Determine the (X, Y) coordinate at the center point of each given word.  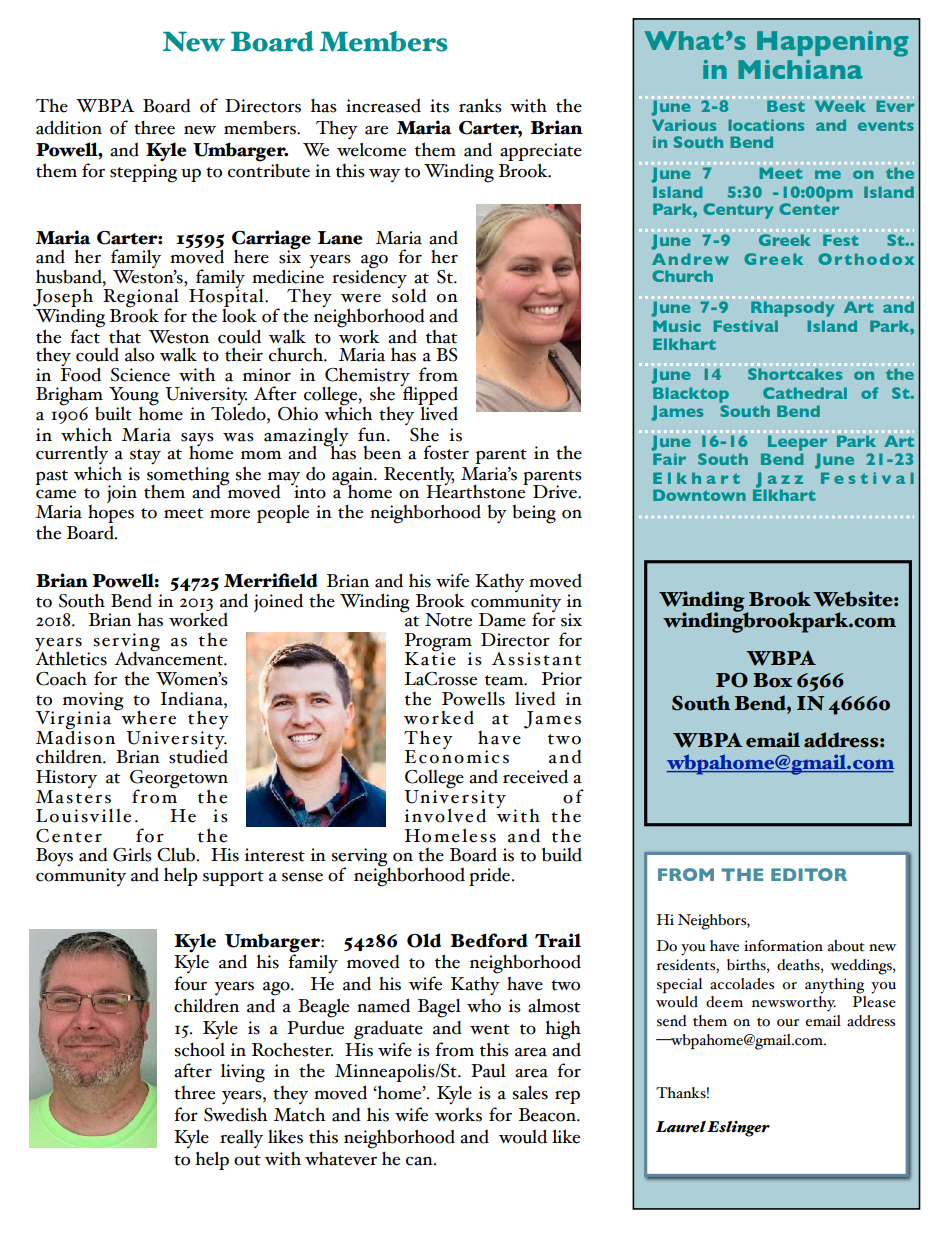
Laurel (681, 1127)
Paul (488, 1071)
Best (785, 105)
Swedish (235, 1114)
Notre (448, 620)
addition (69, 127)
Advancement (169, 657)
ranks (480, 105)
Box (772, 680)
